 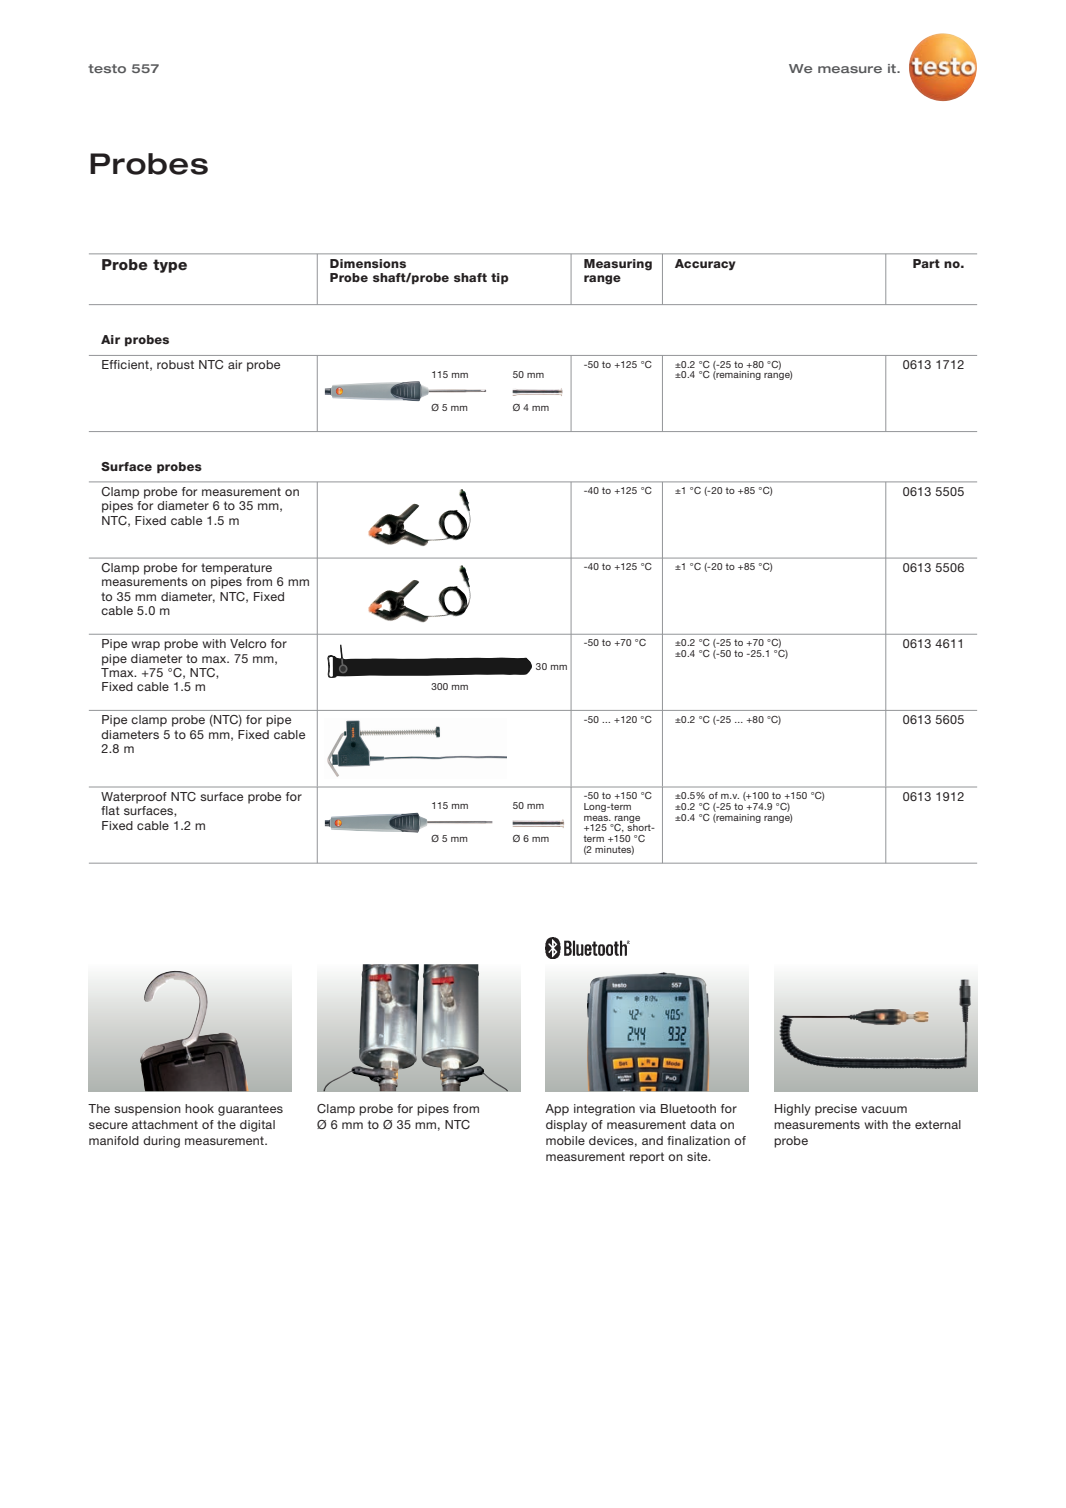 I want to click on temperature, so click(x=236, y=569).
